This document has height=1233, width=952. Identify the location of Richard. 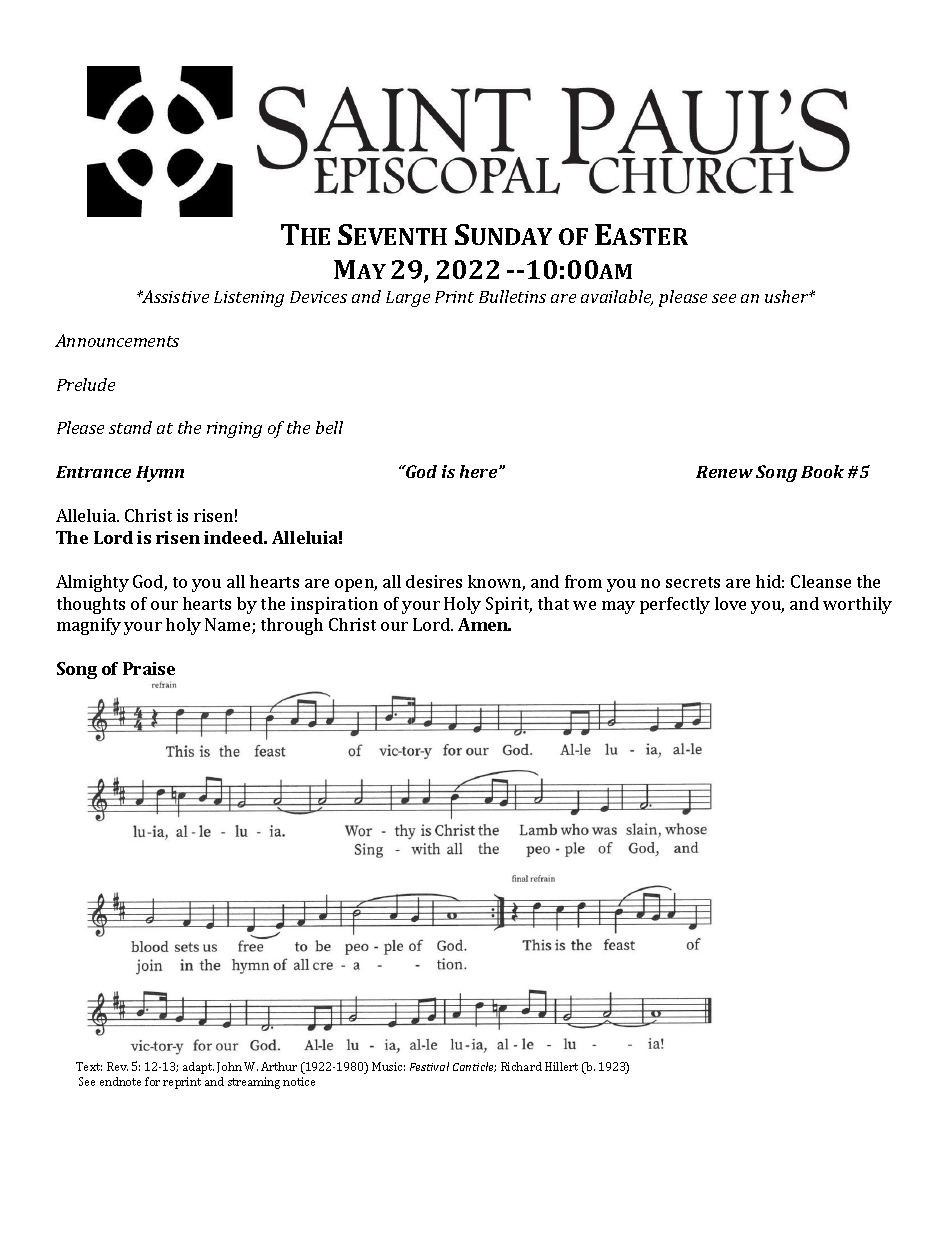
(521, 1066).
